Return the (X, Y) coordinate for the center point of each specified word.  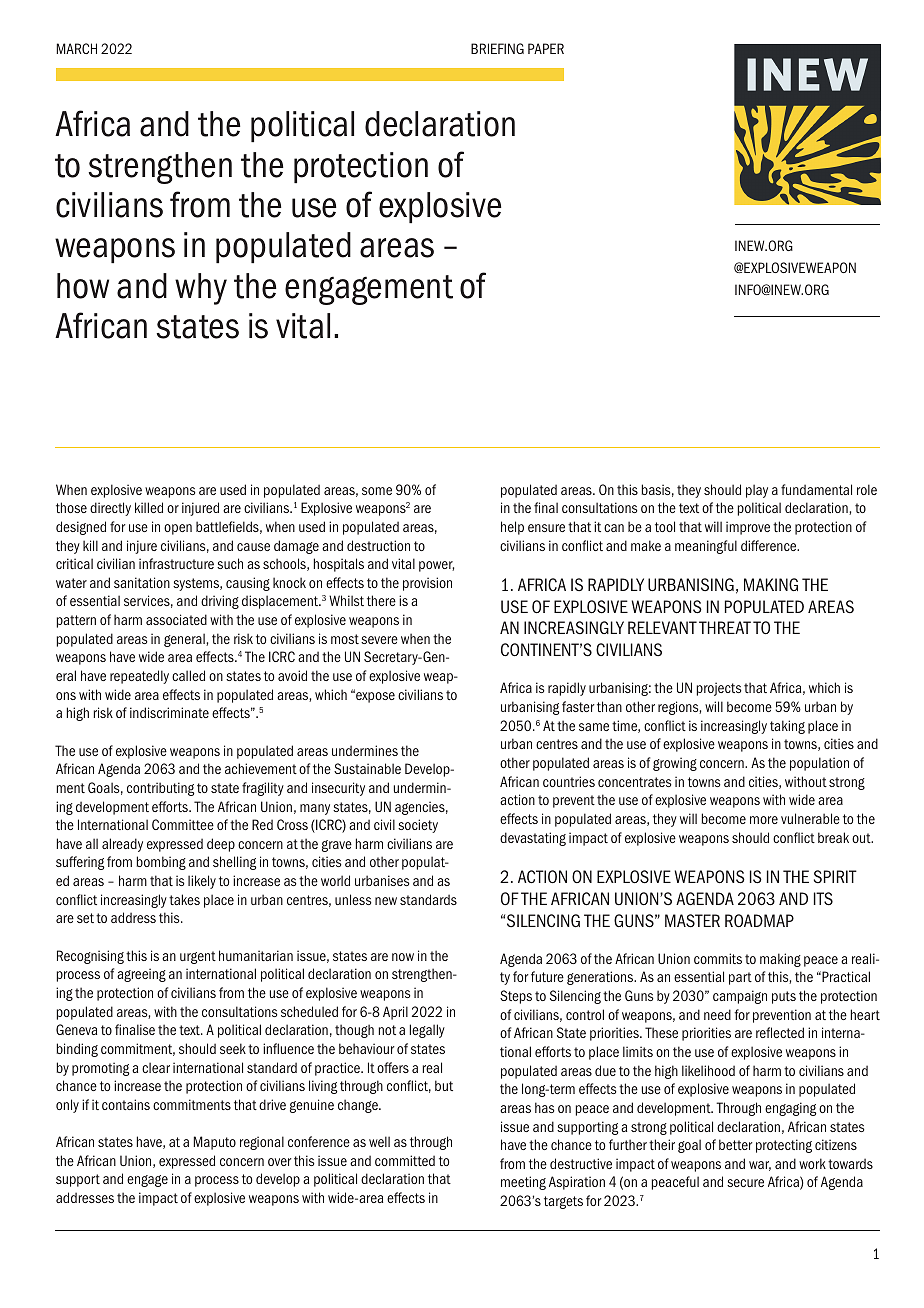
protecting (784, 1146)
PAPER (546, 48)
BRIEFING (497, 48)
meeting (523, 1183)
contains (126, 1104)
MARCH (77, 48)
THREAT (725, 627)
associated (176, 619)
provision (427, 584)
